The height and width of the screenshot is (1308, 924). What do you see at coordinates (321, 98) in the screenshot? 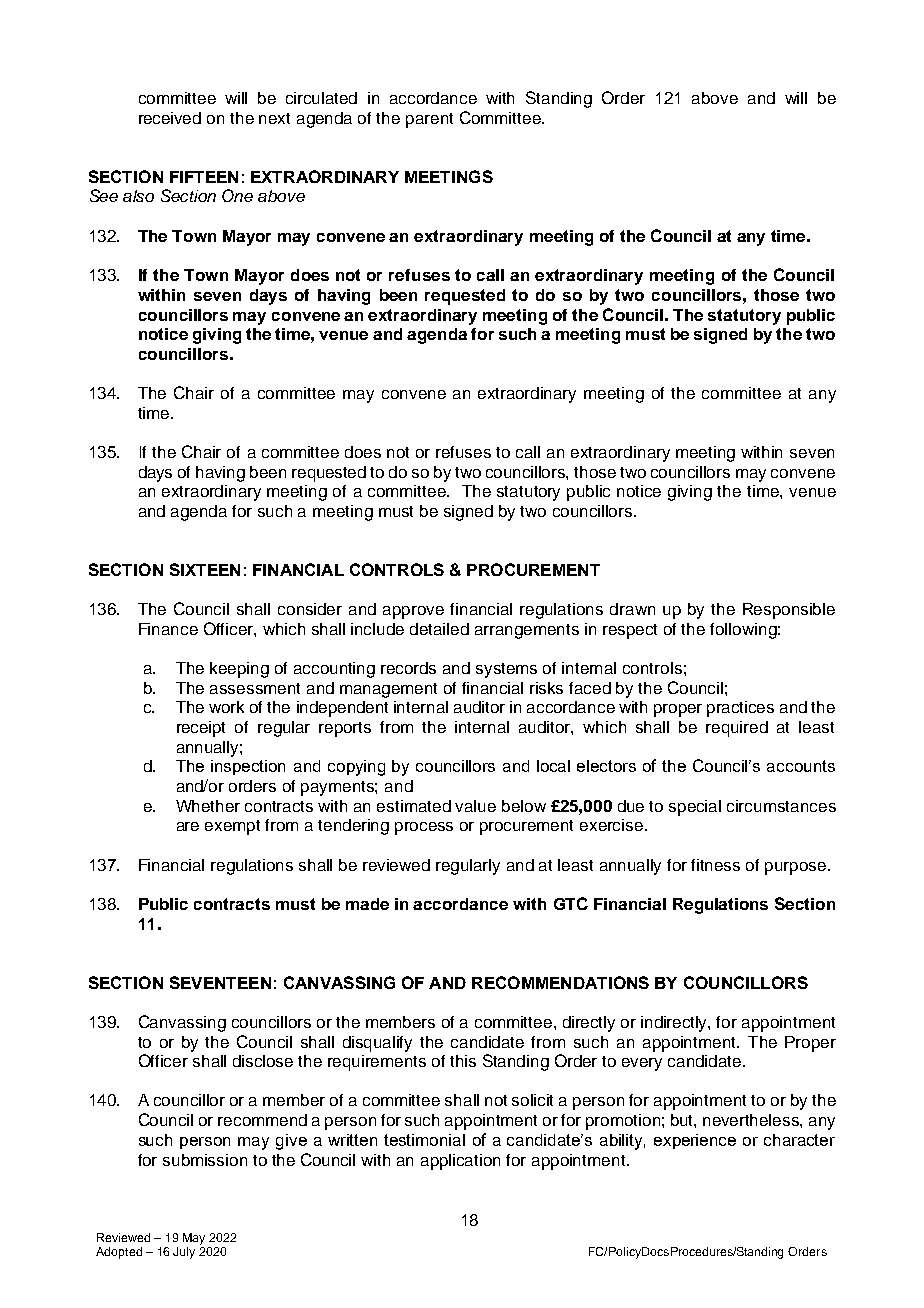
I see `circulated` at bounding box center [321, 98].
